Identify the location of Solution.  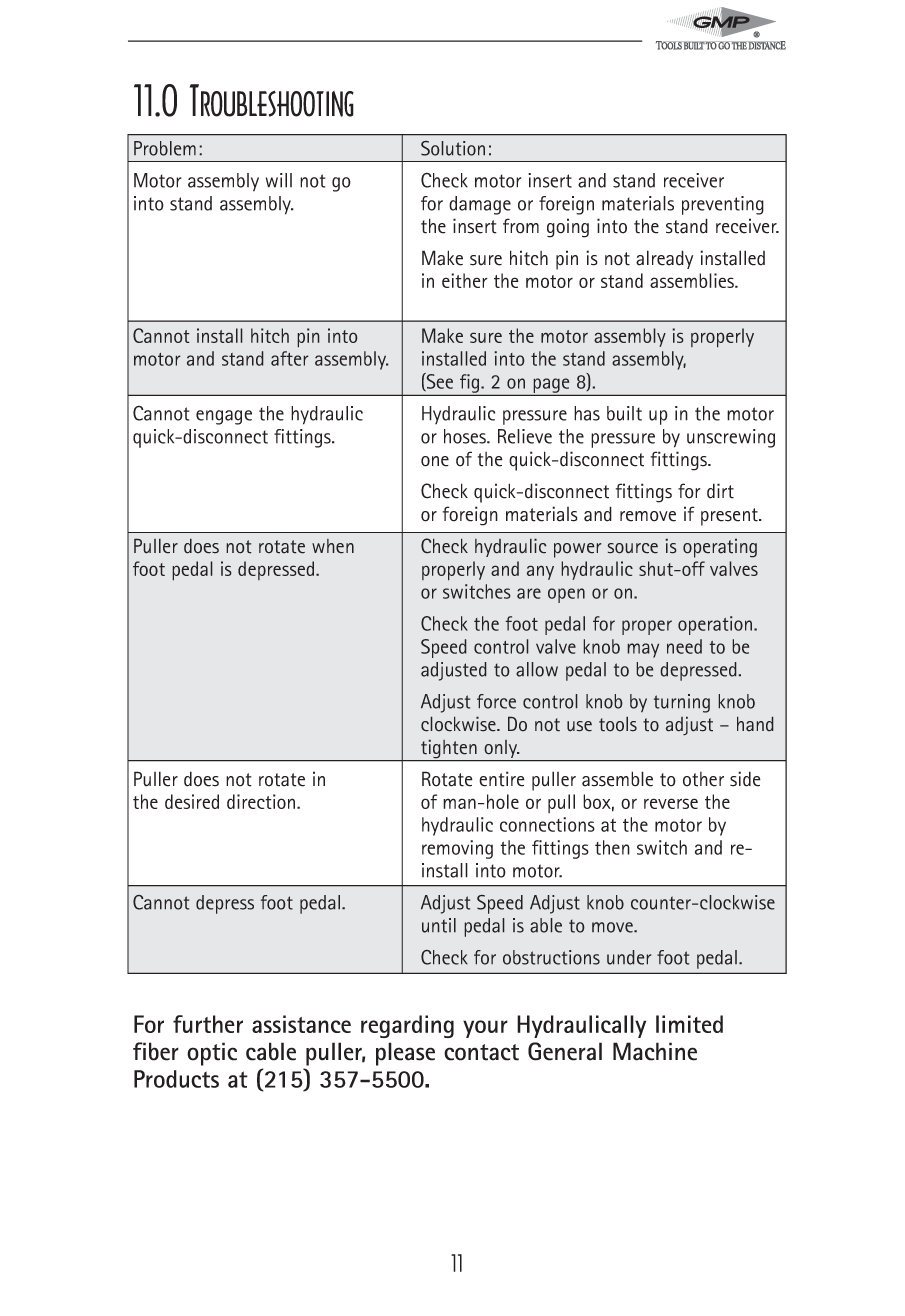
(453, 148).
